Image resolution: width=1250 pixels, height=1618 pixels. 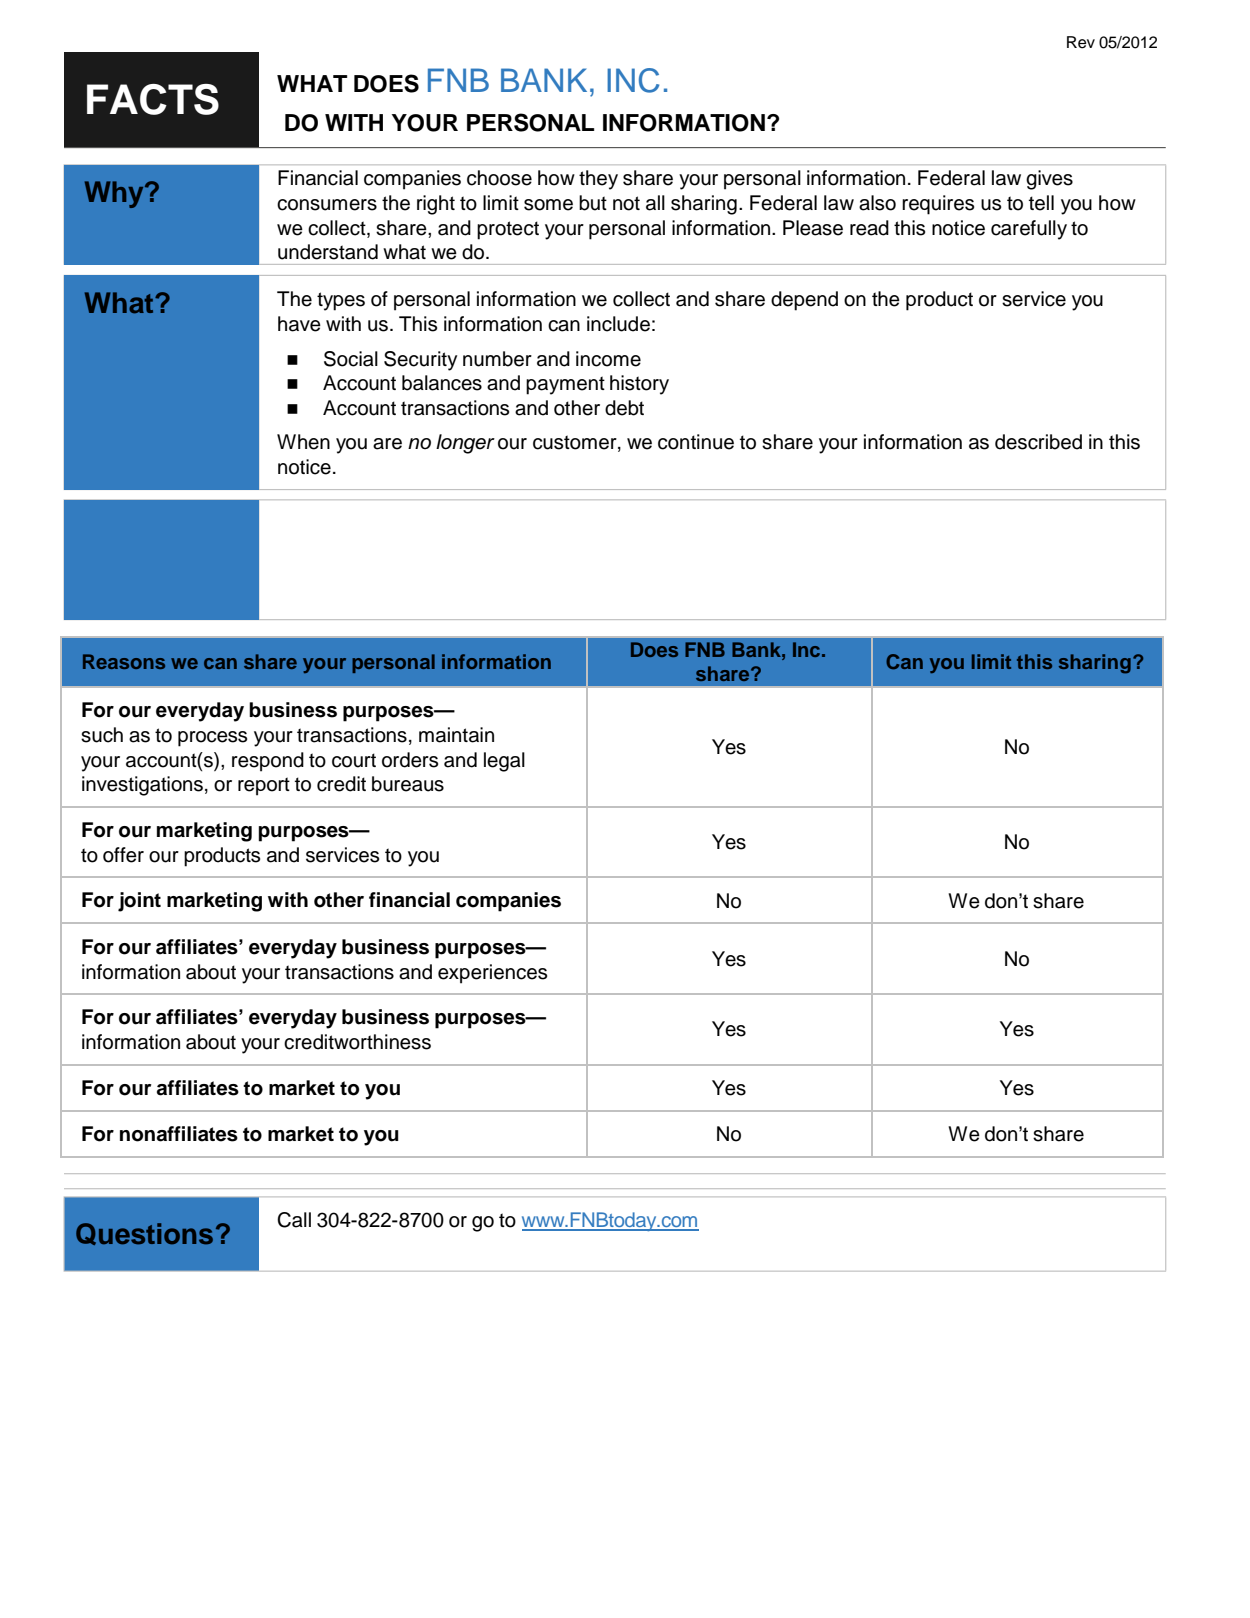 I want to click on experiences, so click(x=492, y=974).
